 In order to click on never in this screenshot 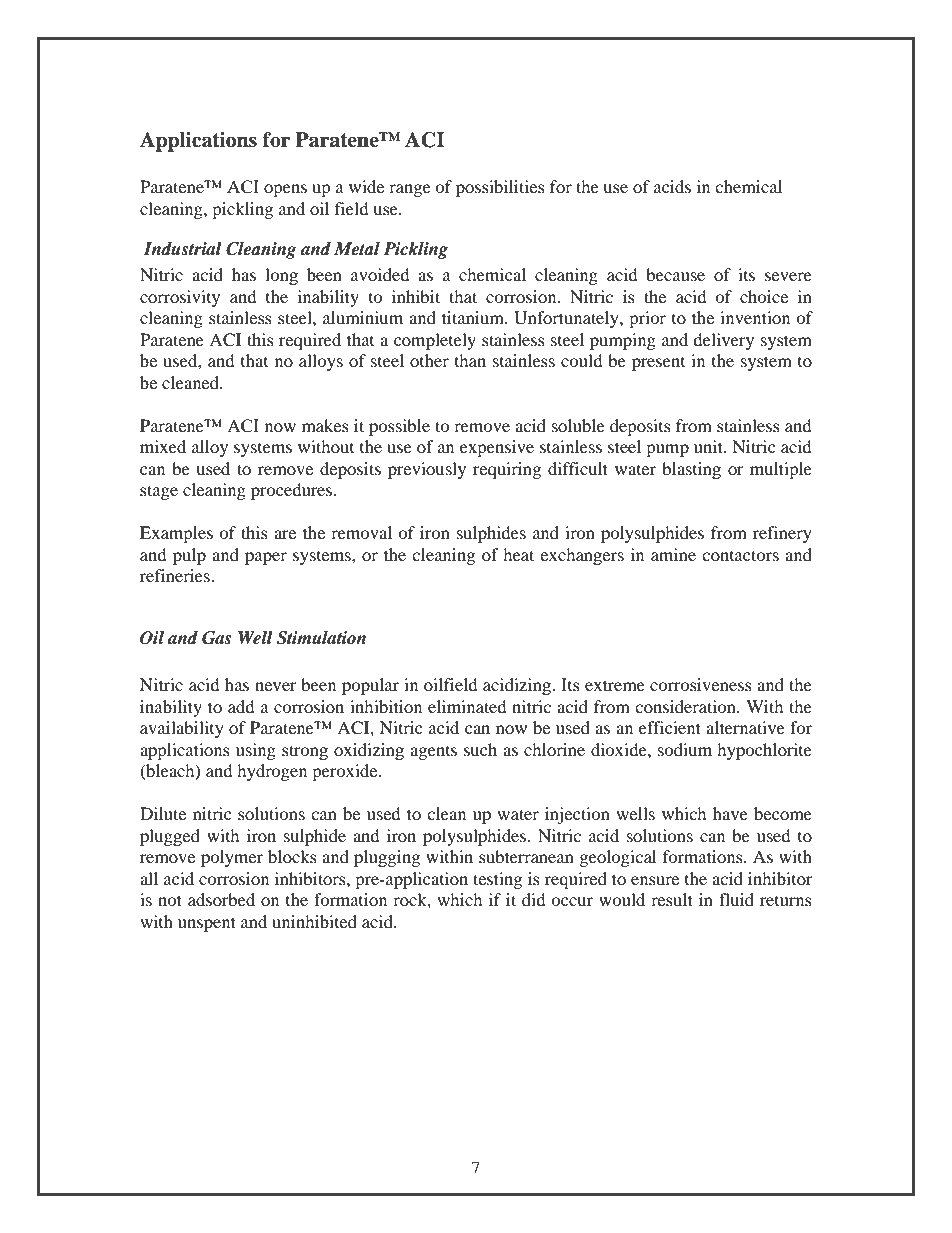, I will do `click(276, 686)`.
